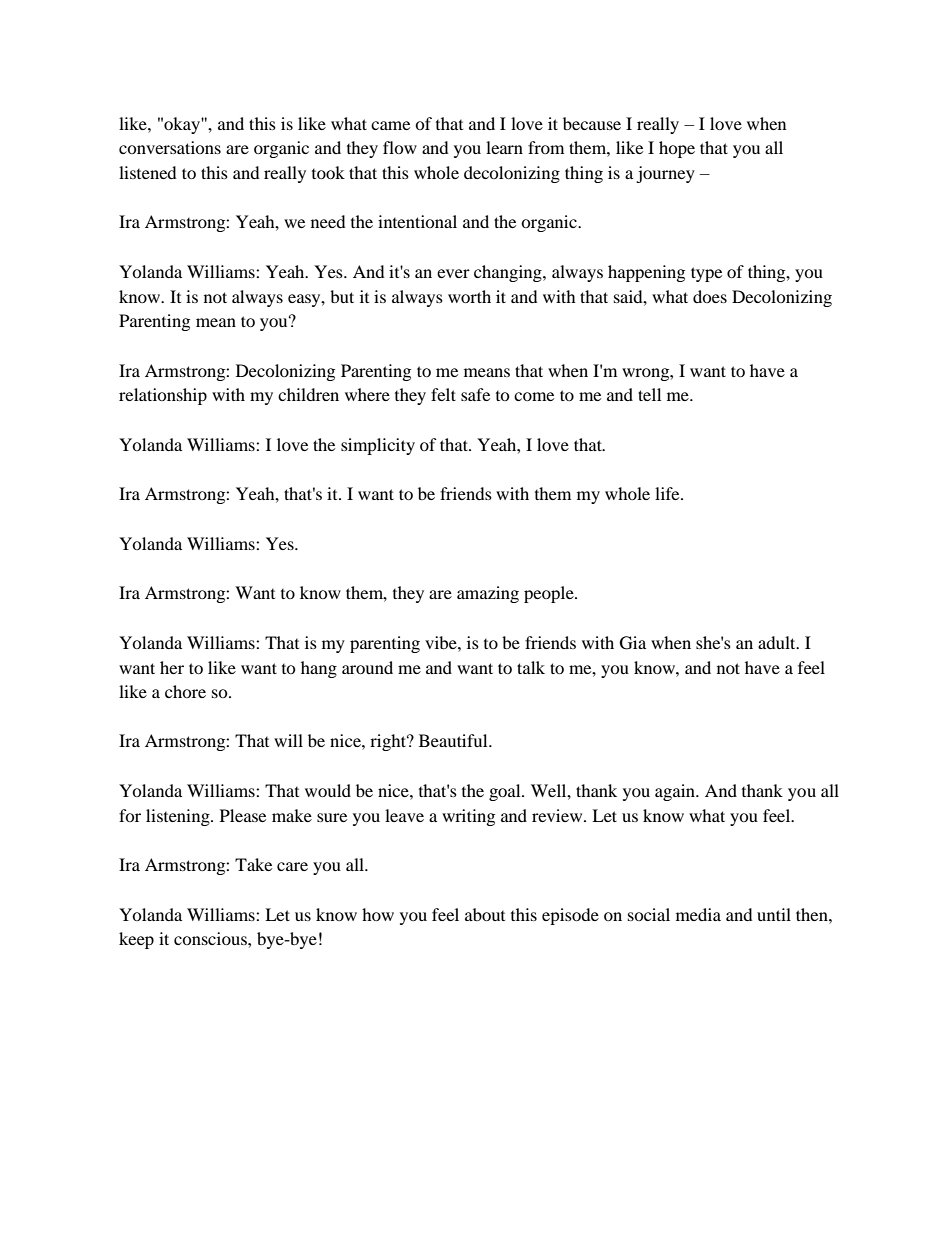  I want to click on simplicity, so click(378, 446).
